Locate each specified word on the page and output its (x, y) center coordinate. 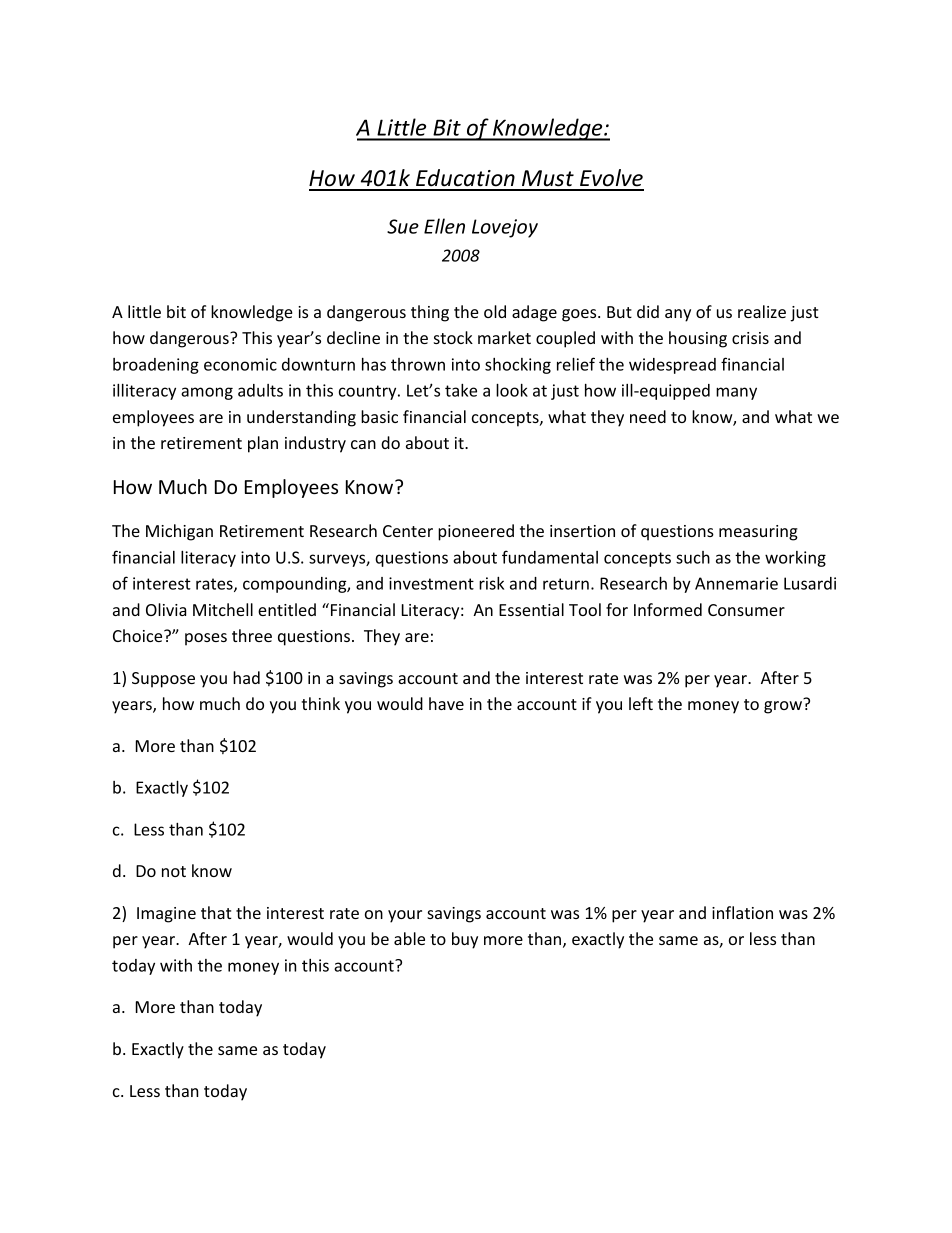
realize (762, 311)
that (216, 912)
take (461, 390)
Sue (403, 226)
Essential (531, 609)
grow (783, 707)
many (736, 393)
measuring (758, 533)
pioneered (476, 532)
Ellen (444, 226)
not (174, 871)
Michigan (179, 532)
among (207, 393)
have (446, 703)
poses (206, 639)
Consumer (746, 610)
